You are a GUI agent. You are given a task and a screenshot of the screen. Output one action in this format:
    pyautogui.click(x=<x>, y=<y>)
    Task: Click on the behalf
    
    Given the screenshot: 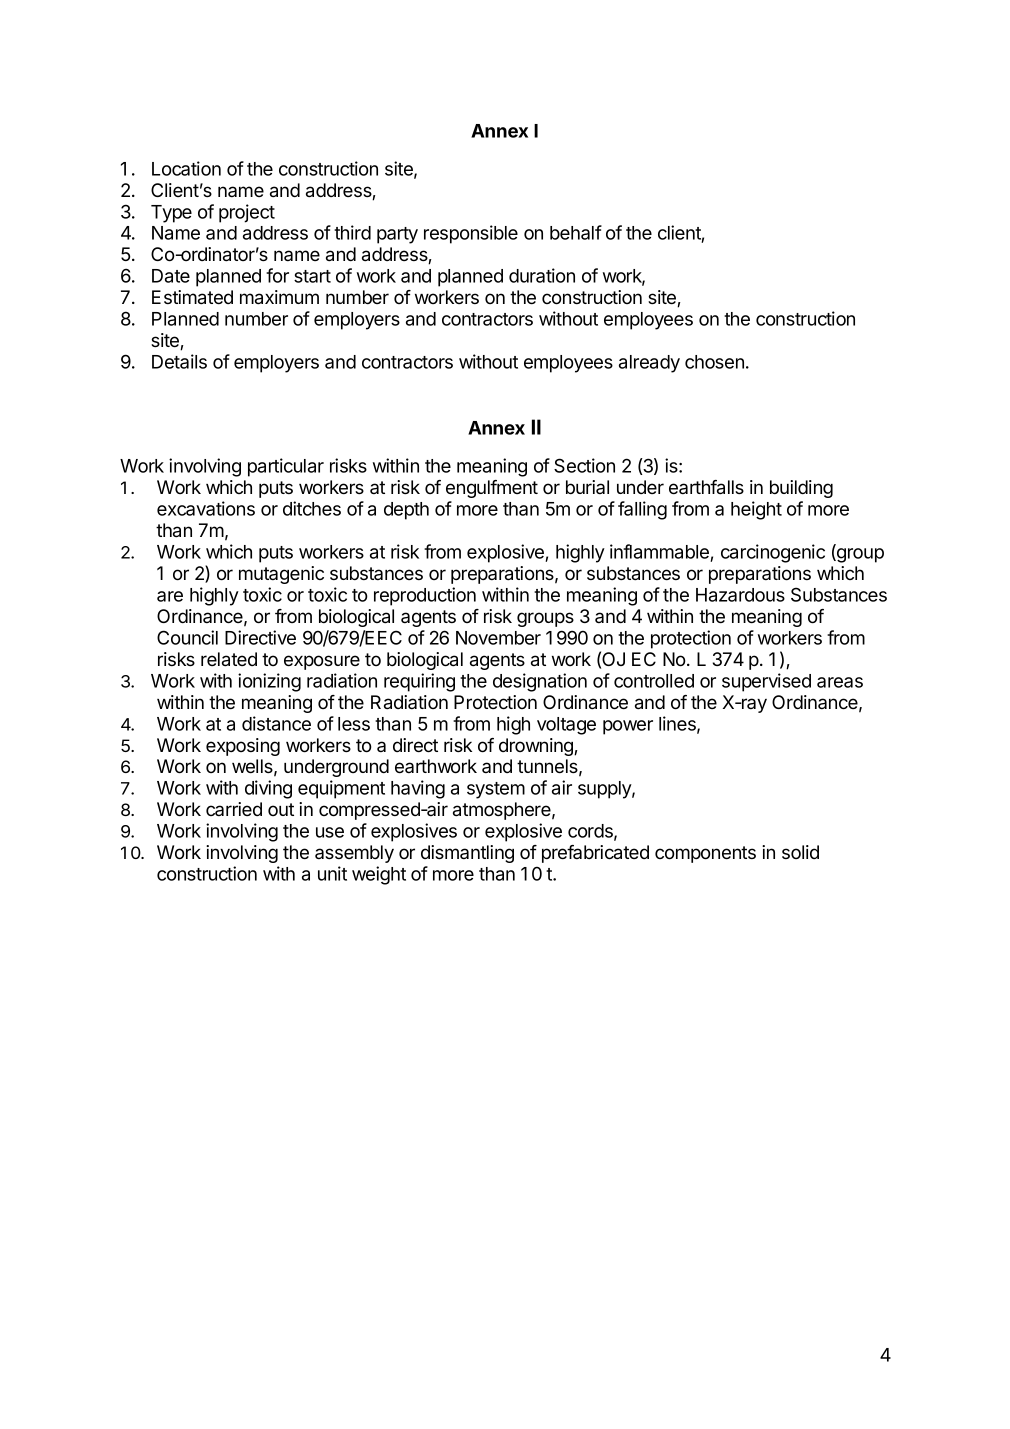 What is the action you would take?
    pyautogui.click(x=576, y=232)
